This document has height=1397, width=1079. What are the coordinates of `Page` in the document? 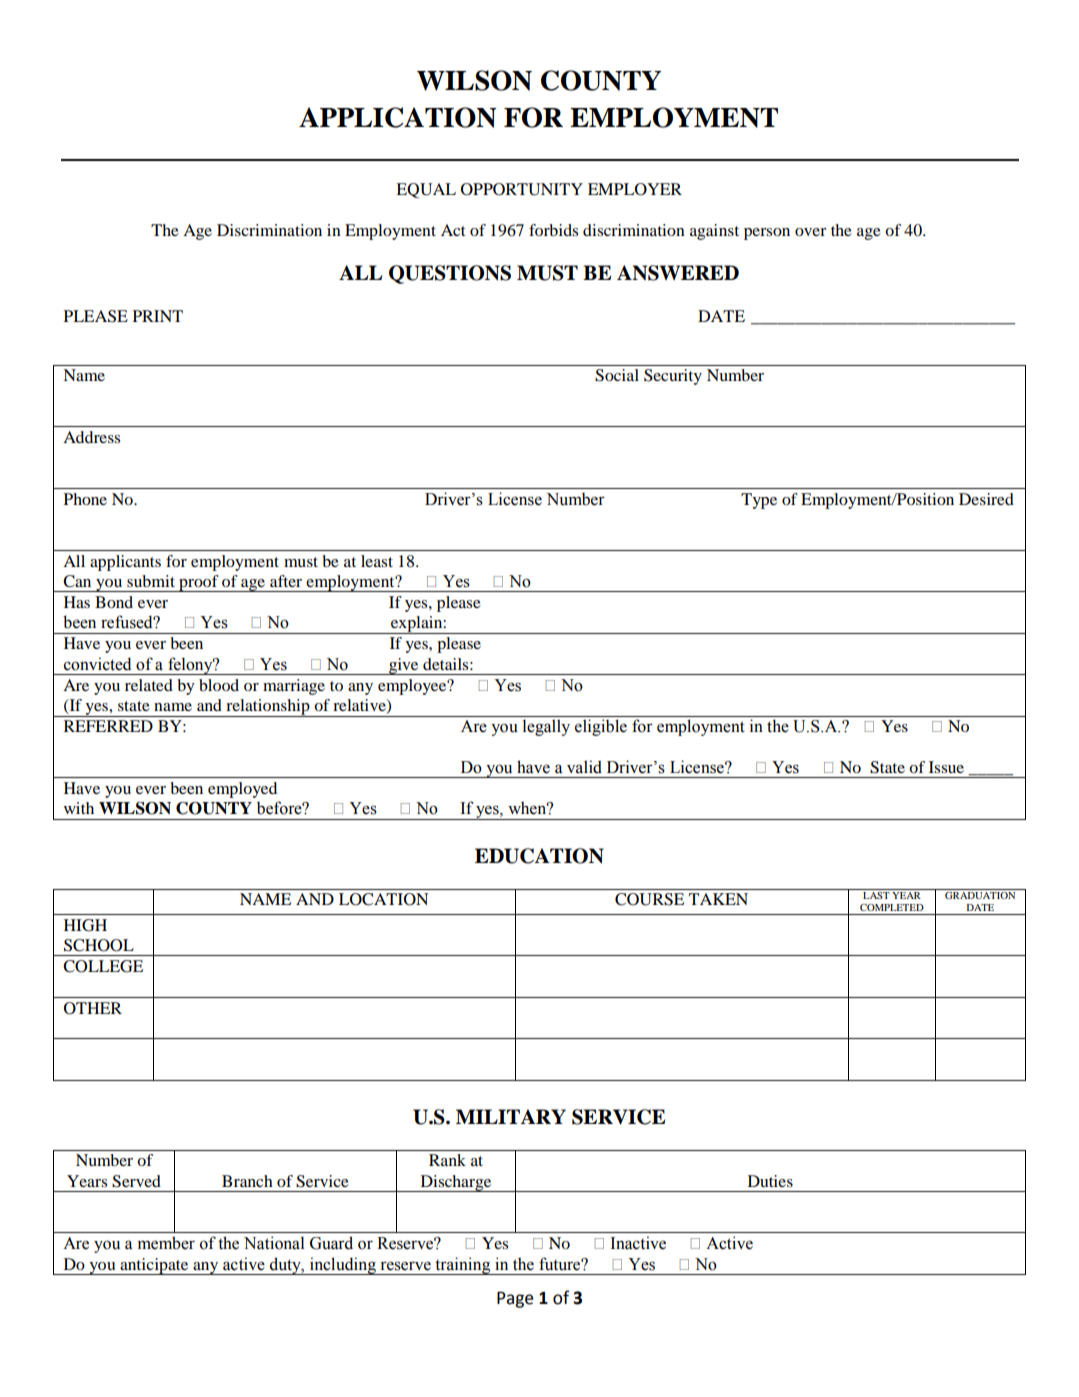 It's located at (515, 1299).
